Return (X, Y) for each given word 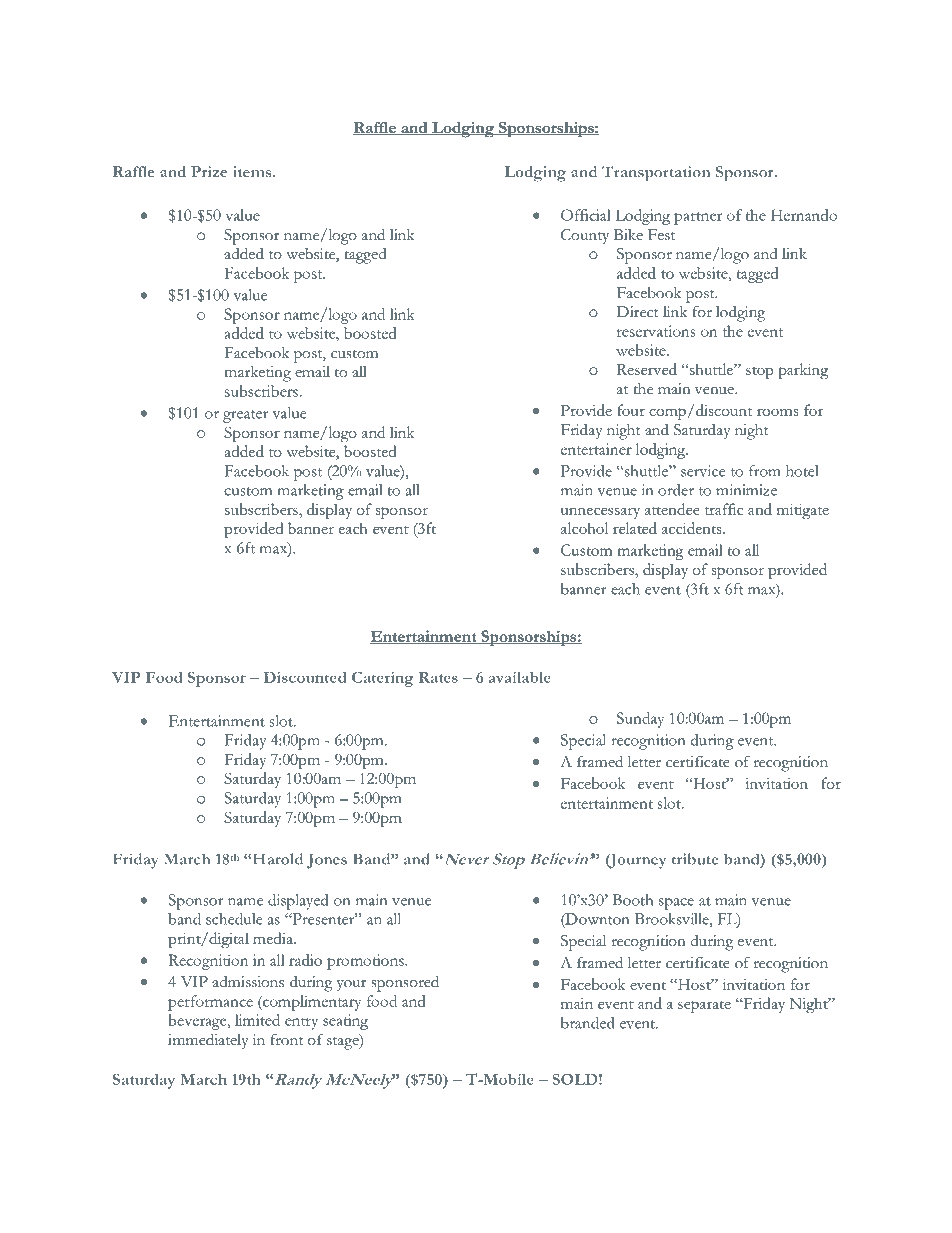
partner (698, 218)
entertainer (596, 449)
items (253, 172)
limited (257, 1020)
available (520, 677)
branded (588, 1023)
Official (586, 215)
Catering (383, 679)
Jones (327, 861)
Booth (632, 900)
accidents (693, 528)
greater (245, 416)
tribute (695, 859)
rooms (777, 412)
